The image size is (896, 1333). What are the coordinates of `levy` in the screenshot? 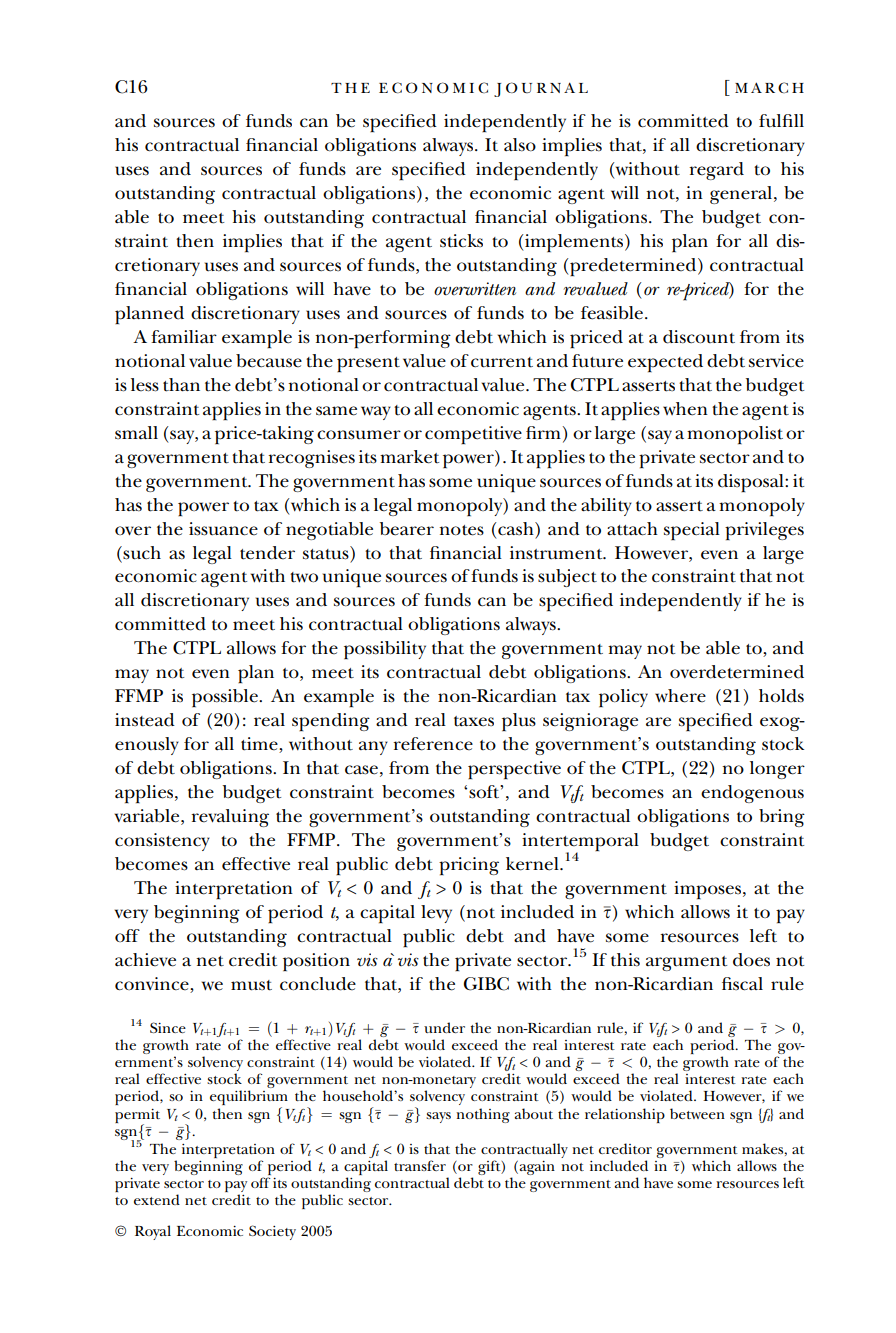 It's located at (436, 914).
